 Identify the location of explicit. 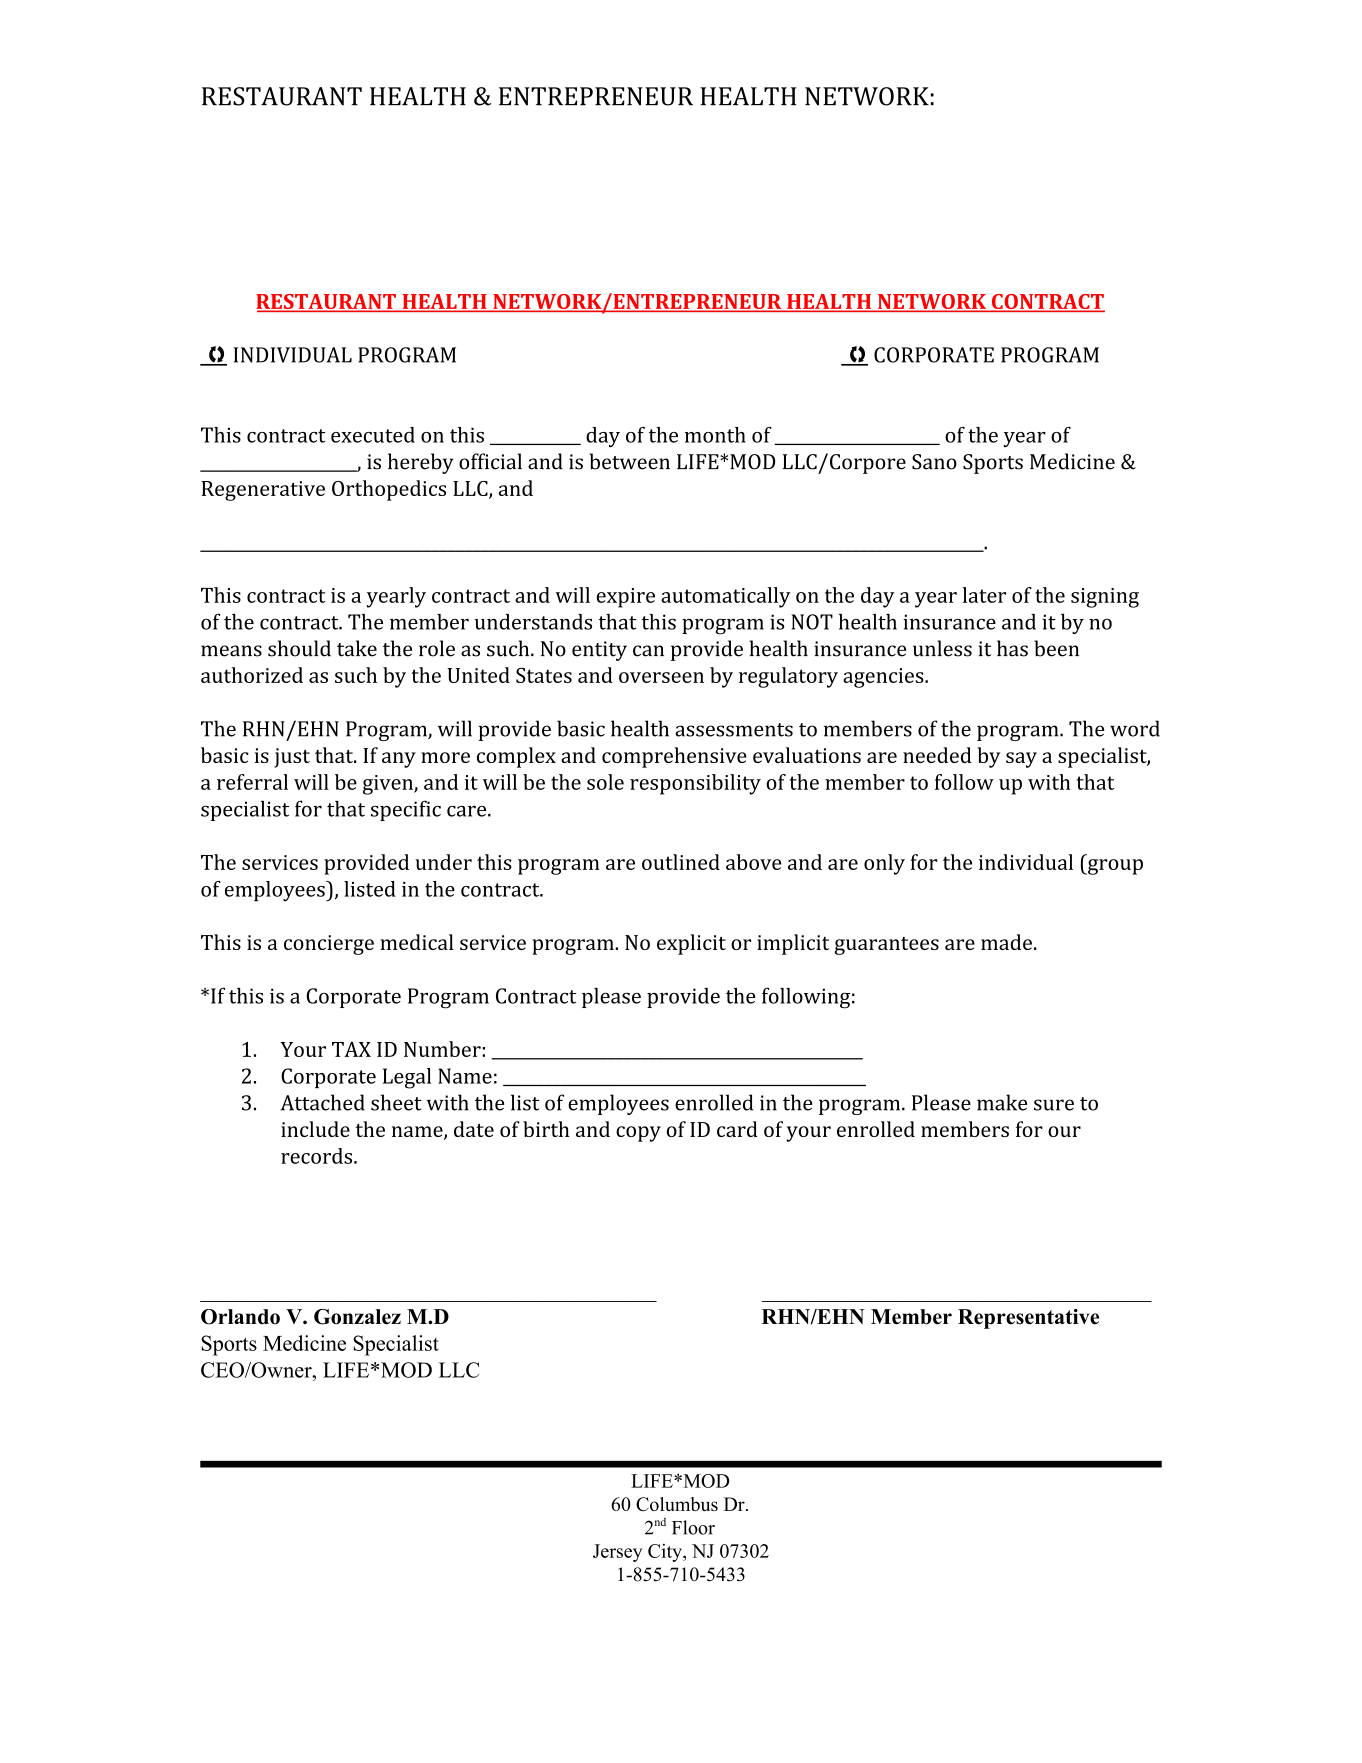
(691, 944).
